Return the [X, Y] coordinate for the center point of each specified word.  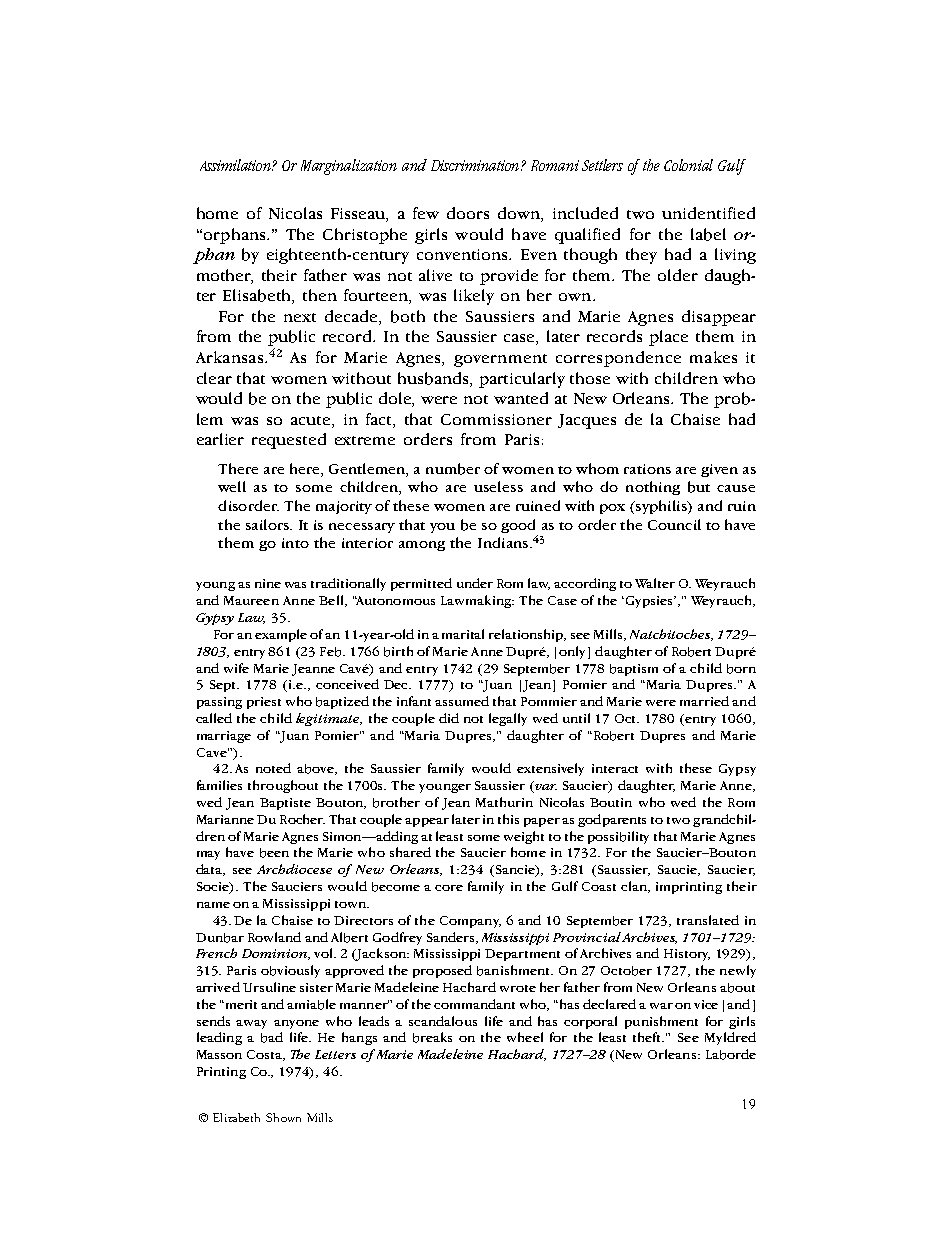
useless [498, 486]
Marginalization [349, 167]
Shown [283, 1117]
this [508, 819]
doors [468, 213]
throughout [283, 786]
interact [615, 768]
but [699, 487]
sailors [268, 524]
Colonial [688, 165]
